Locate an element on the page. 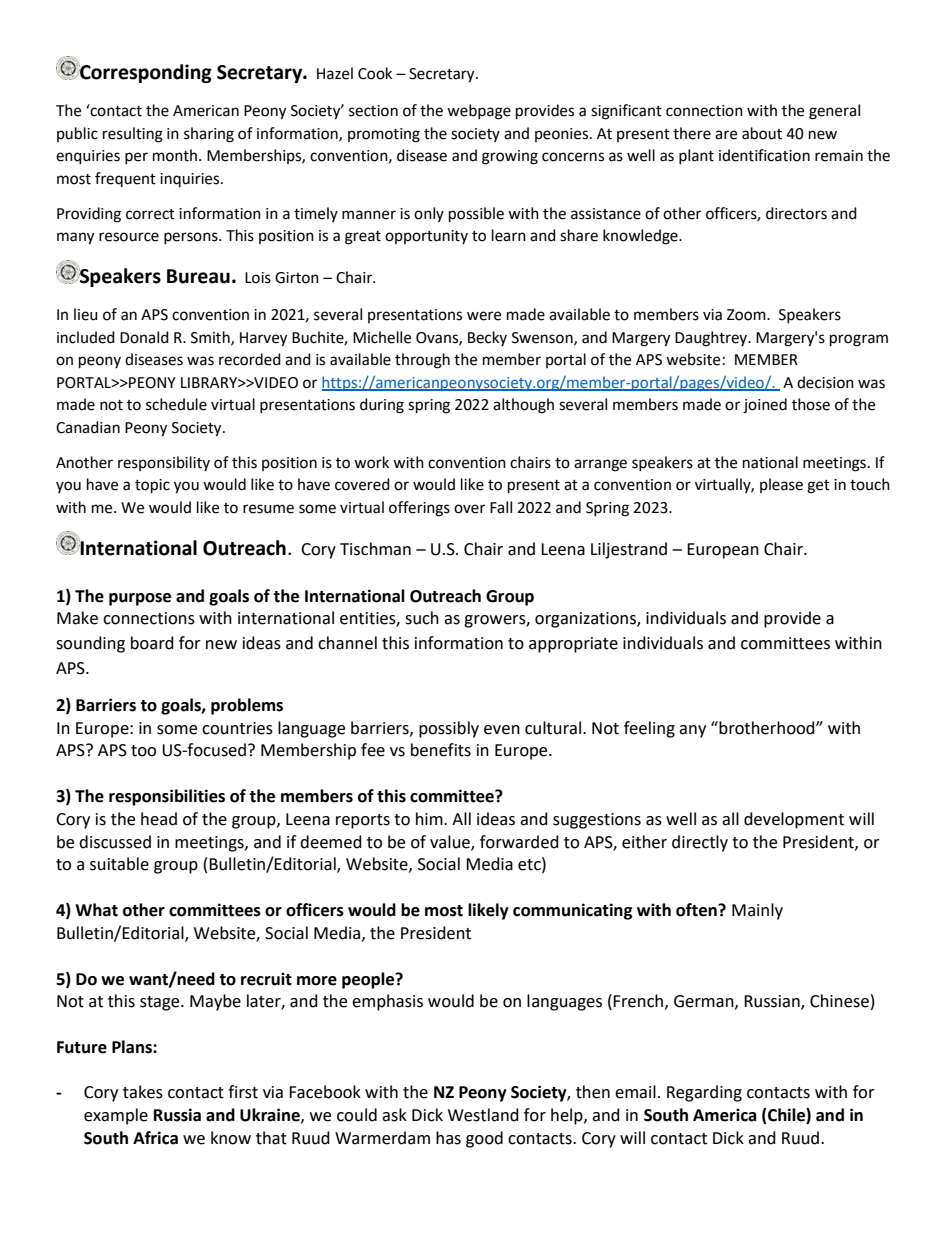 This page has height=1233, width=952. such is located at coordinates (422, 618).
